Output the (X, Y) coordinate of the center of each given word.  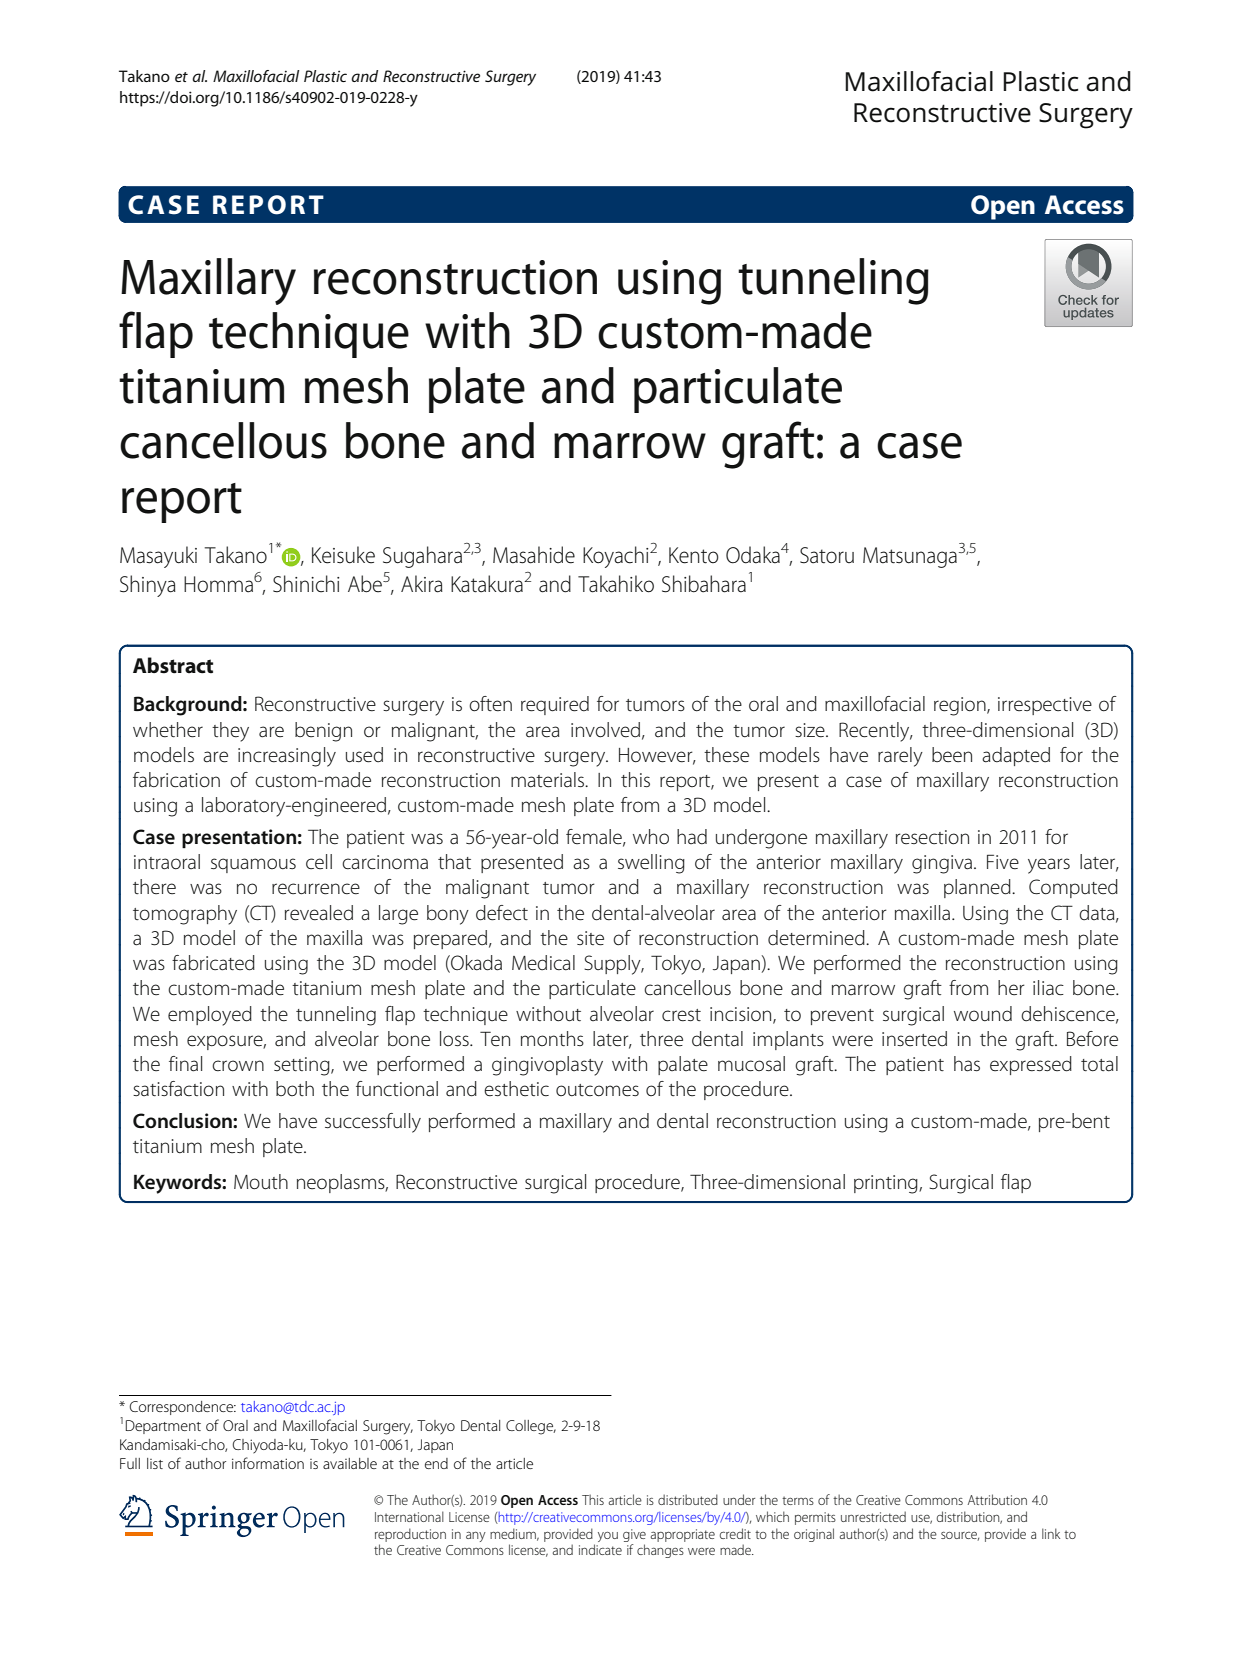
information (268, 1463)
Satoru (827, 555)
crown (238, 1066)
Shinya (148, 586)
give (634, 1535)
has (967, 1064)
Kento (694, 555)
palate (683, 1065)
